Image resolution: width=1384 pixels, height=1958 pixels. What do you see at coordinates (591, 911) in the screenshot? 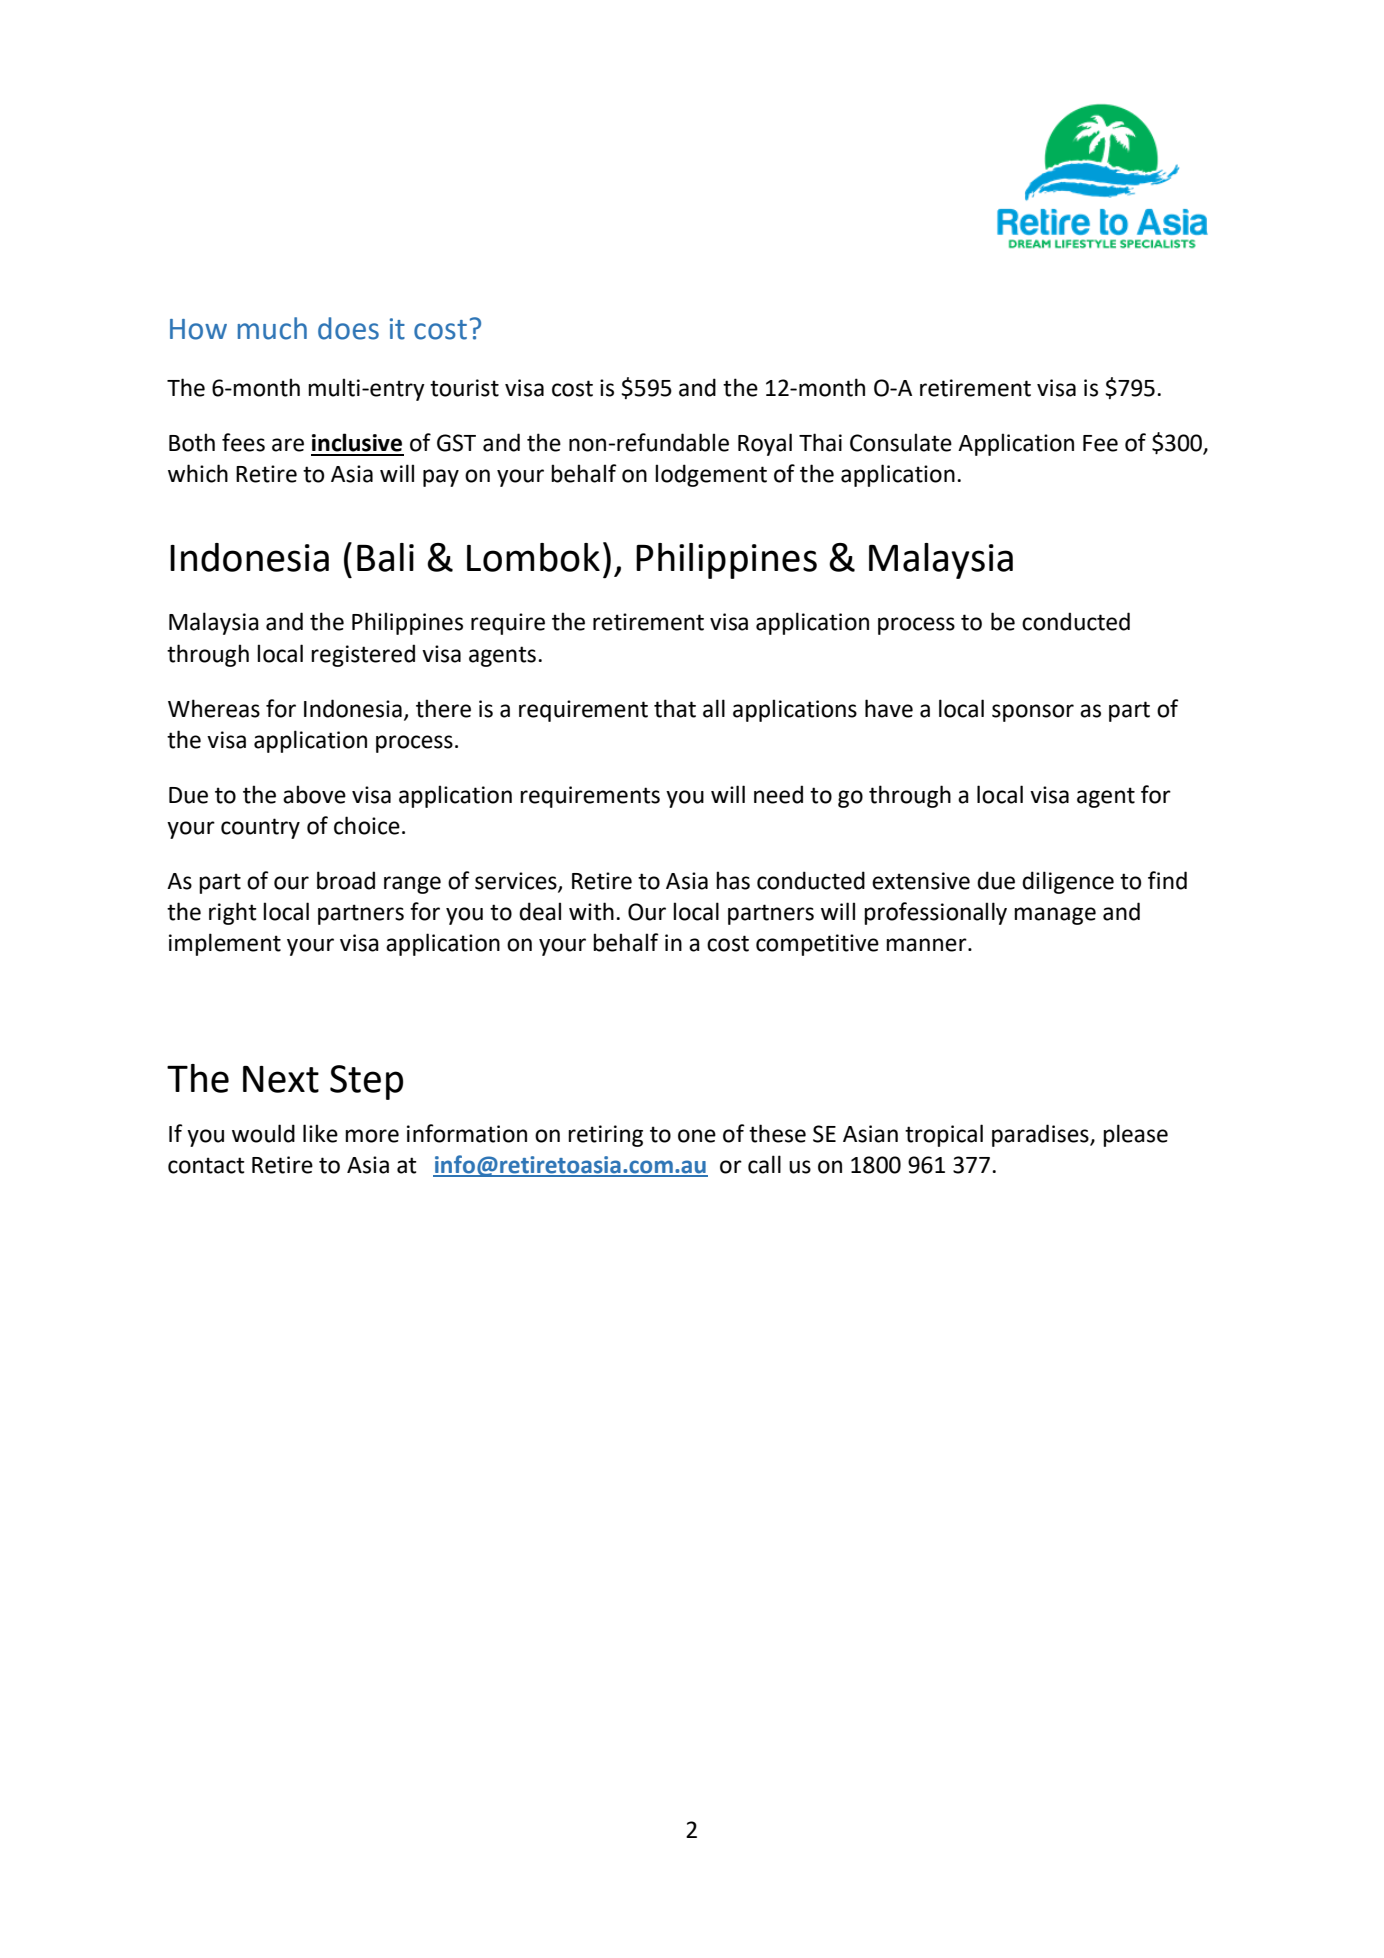
I see `with` at bounding box center [591, 911].
